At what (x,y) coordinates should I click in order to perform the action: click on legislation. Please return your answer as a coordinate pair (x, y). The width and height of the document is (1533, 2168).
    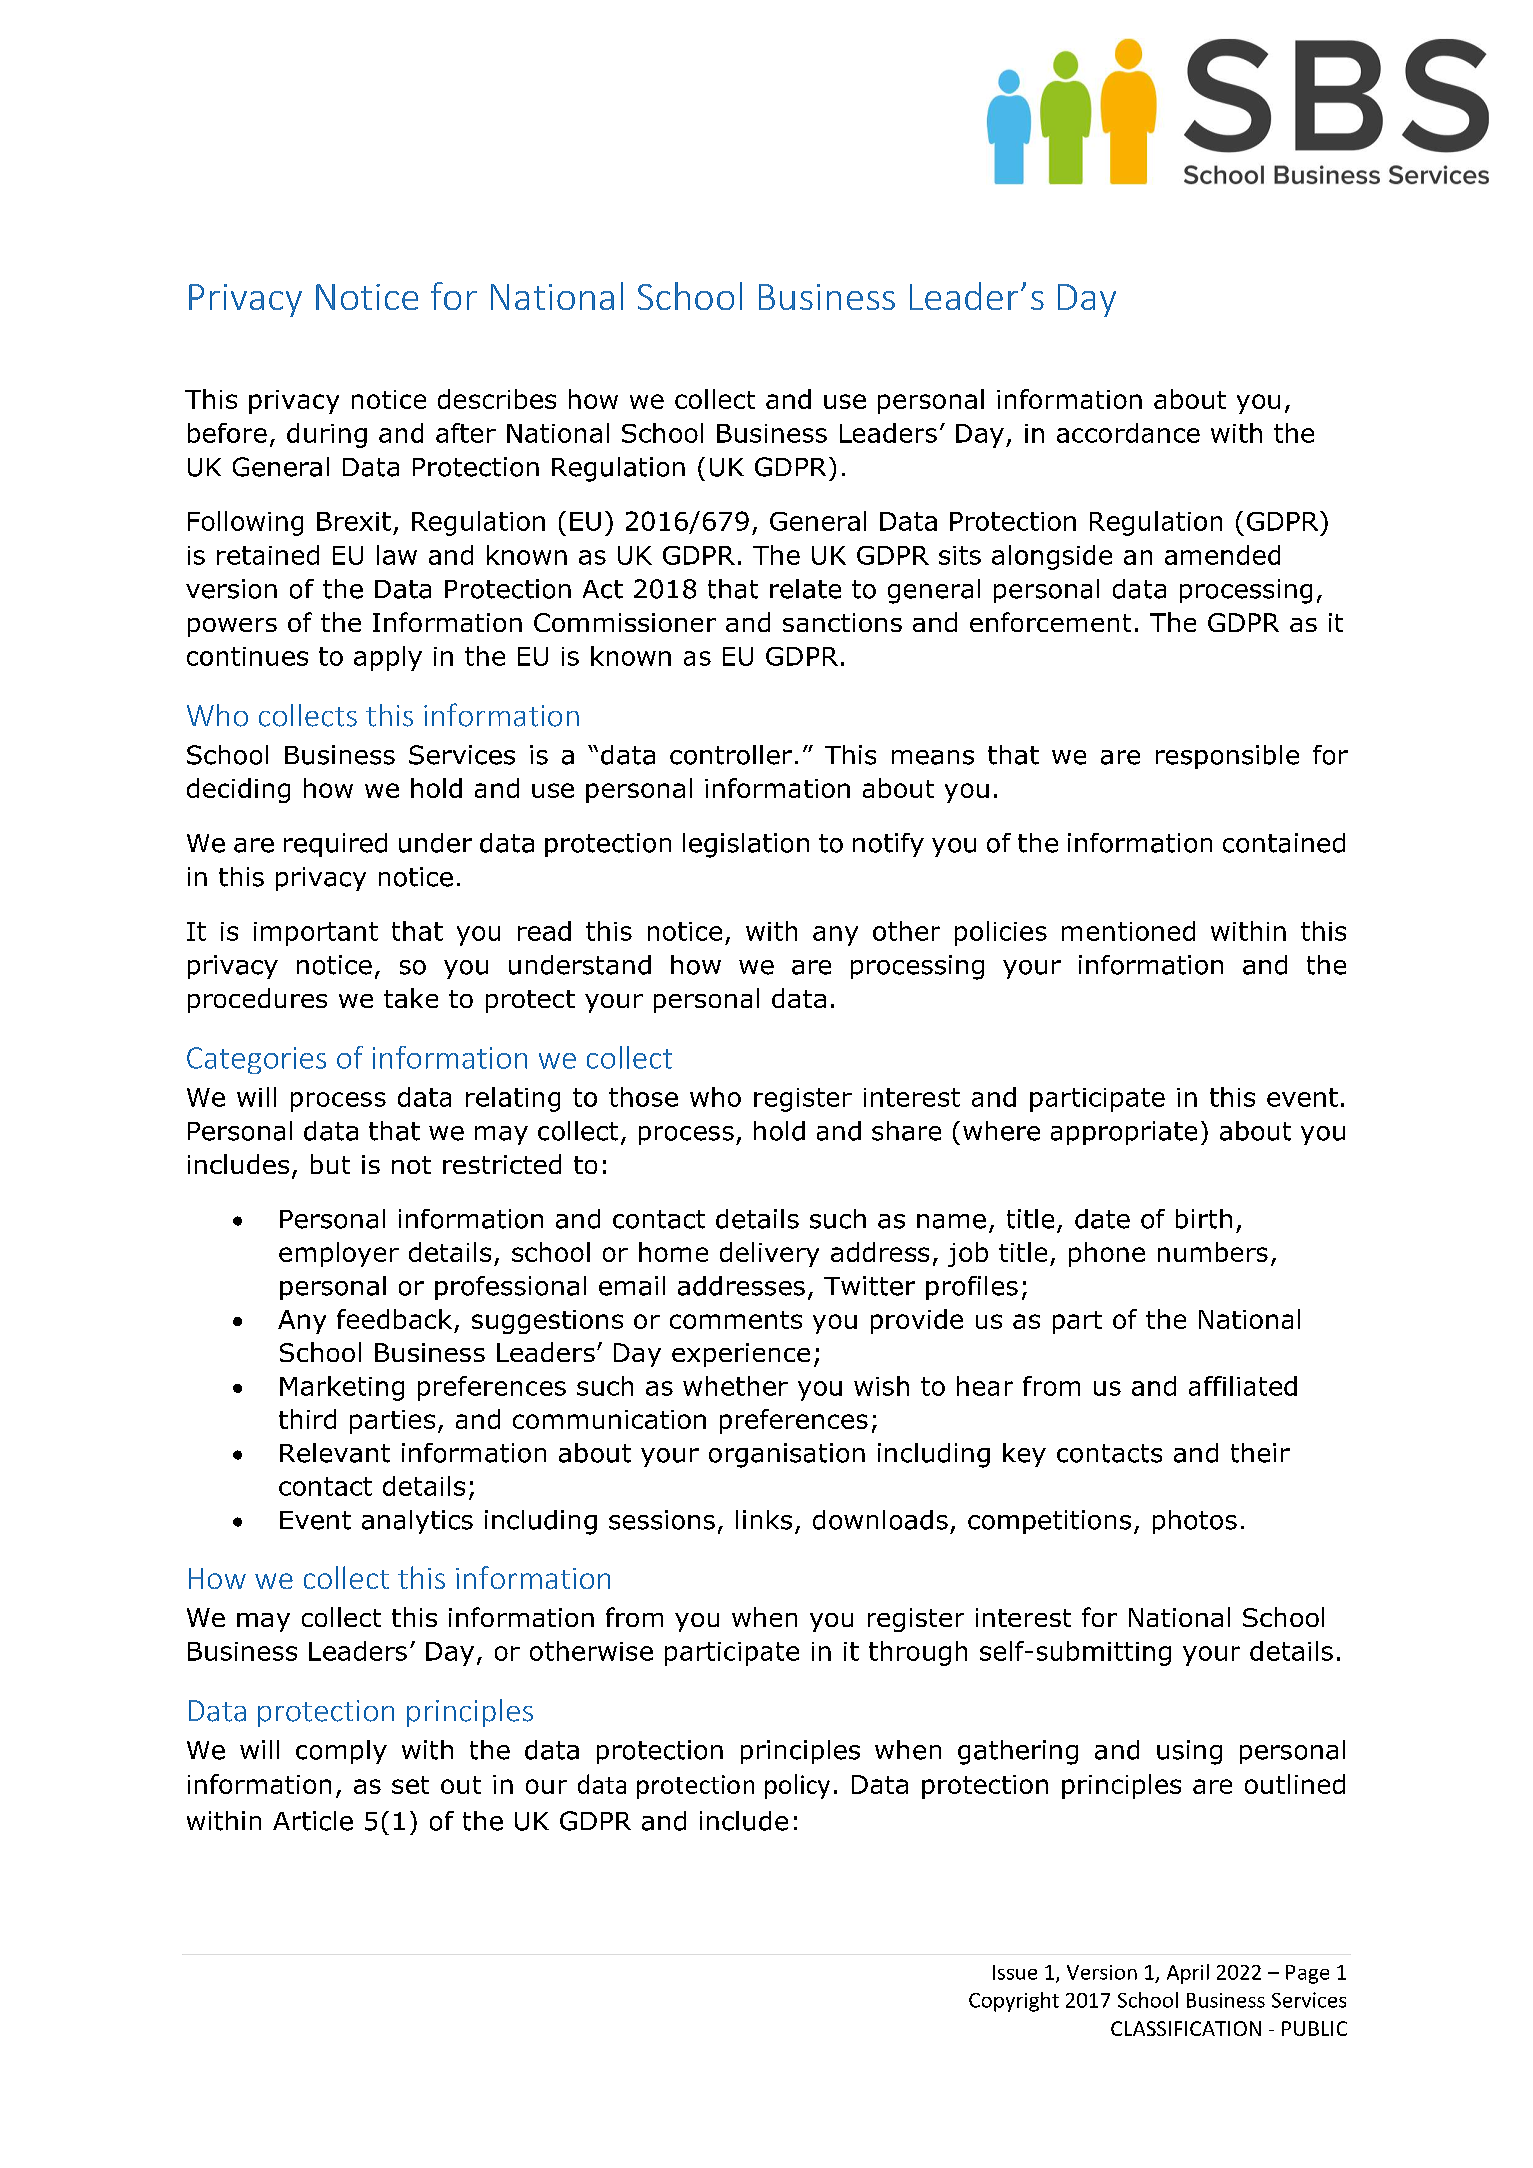
    Looking at the image, I should click on (746, 845).
